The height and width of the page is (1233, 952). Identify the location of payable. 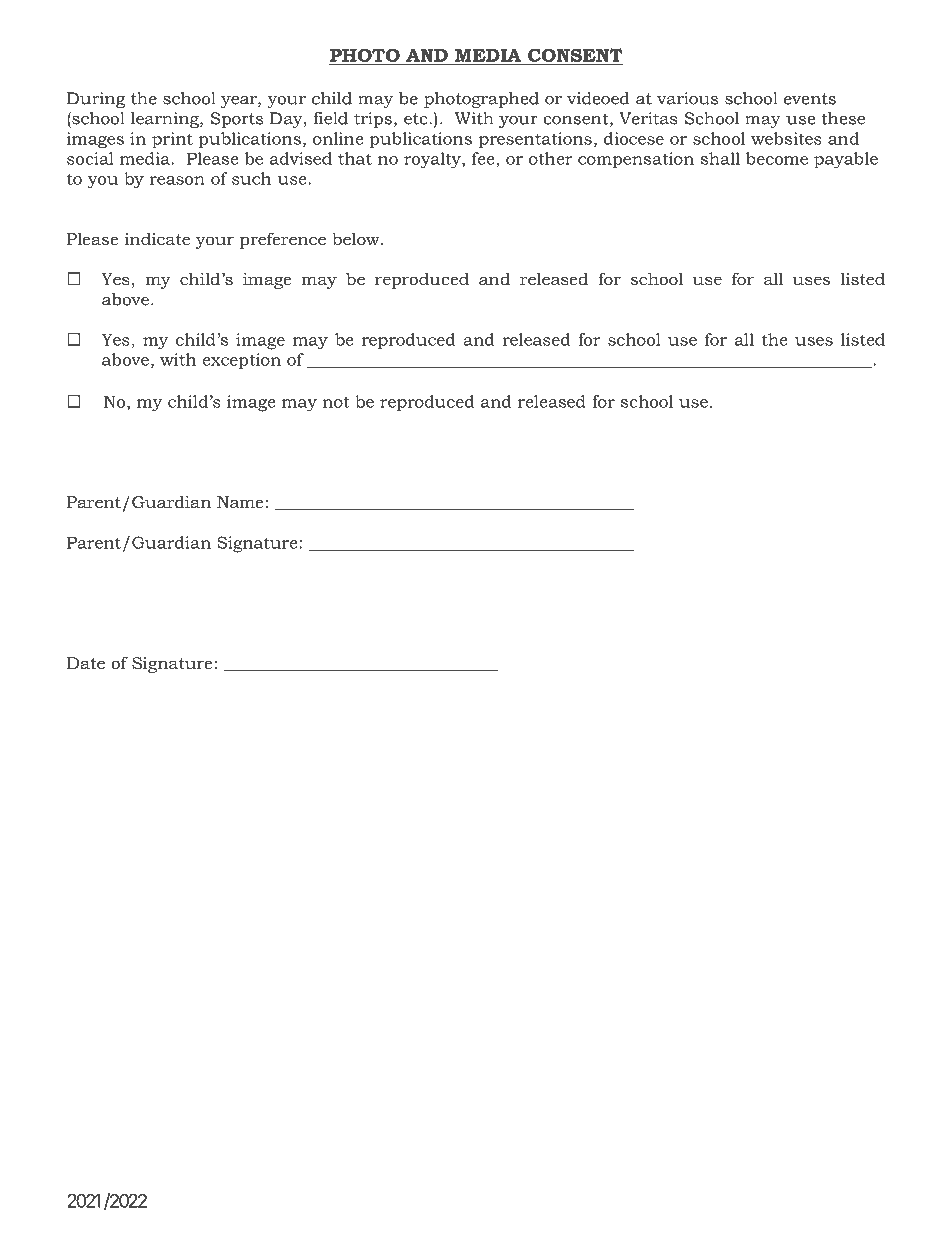
(846, 160).
